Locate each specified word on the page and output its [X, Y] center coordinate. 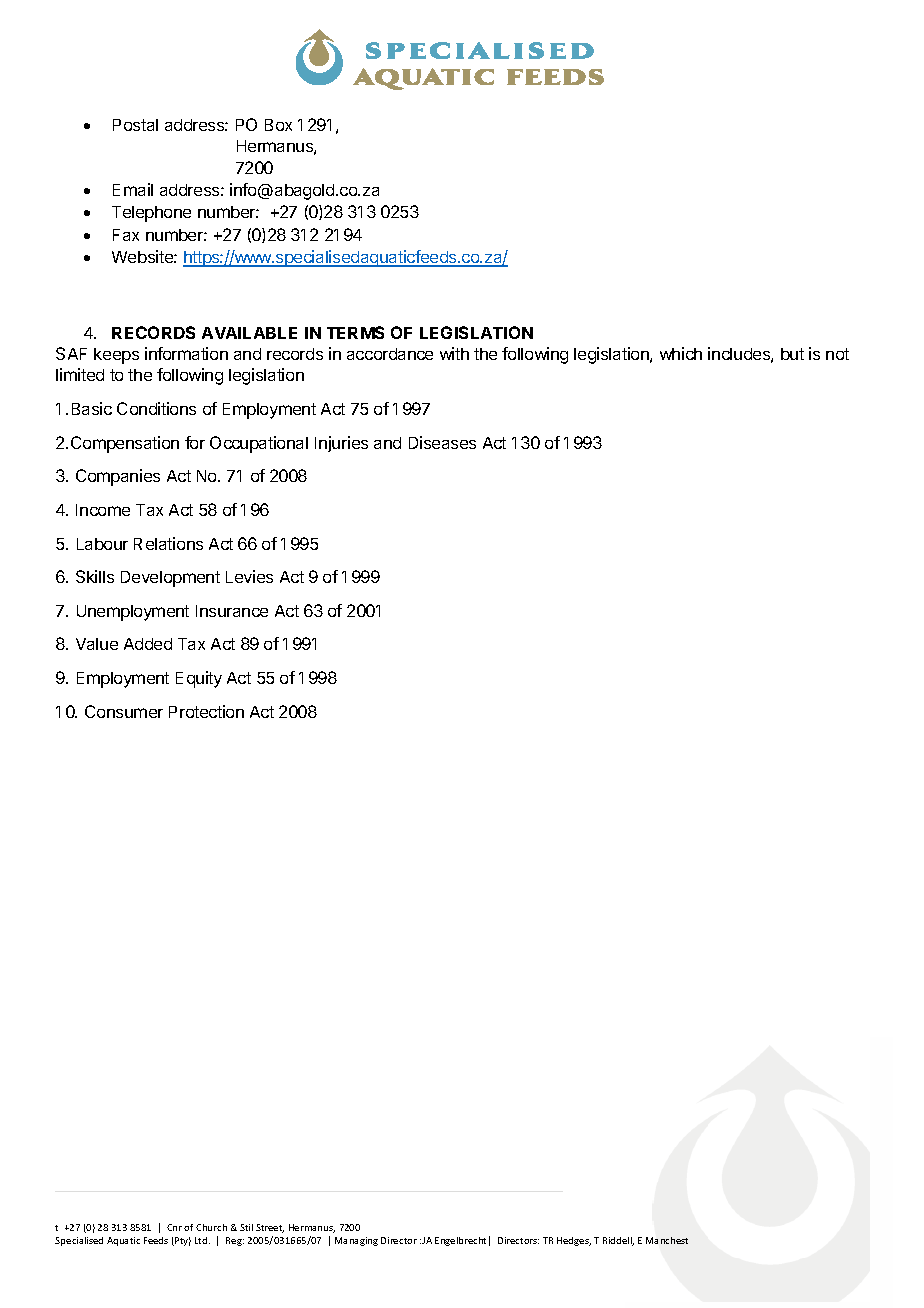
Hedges [574, 1241]
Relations [168, 543]
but [792, 354]
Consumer [124, 711]
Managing [356, 1241]
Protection [206, 711]
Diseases [442, 442]
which [681, 353]
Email [133, 189]
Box [278, 125]
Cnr [174, 1227]
